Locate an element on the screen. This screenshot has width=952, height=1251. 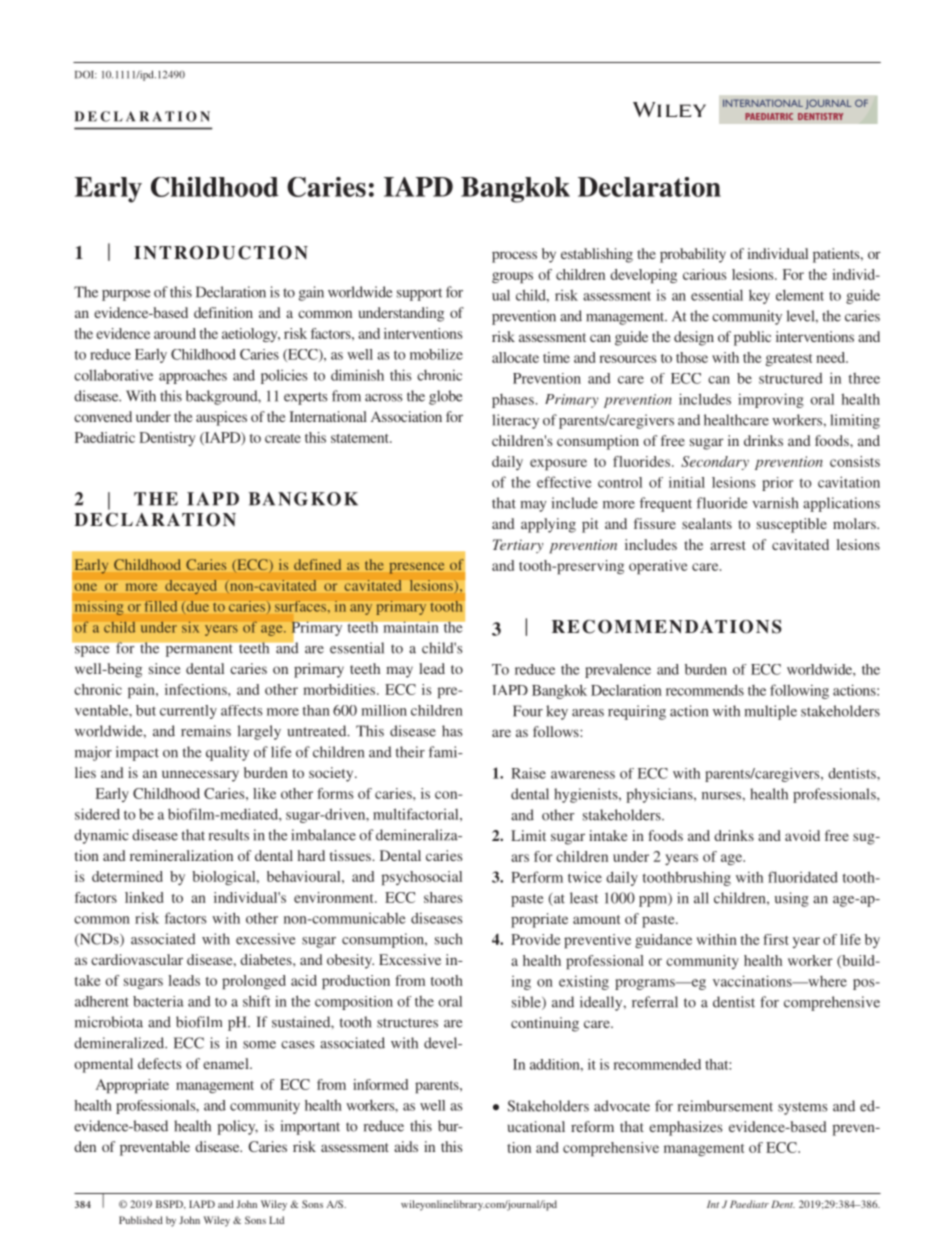
decayed is located at coordinates (190, 587).
